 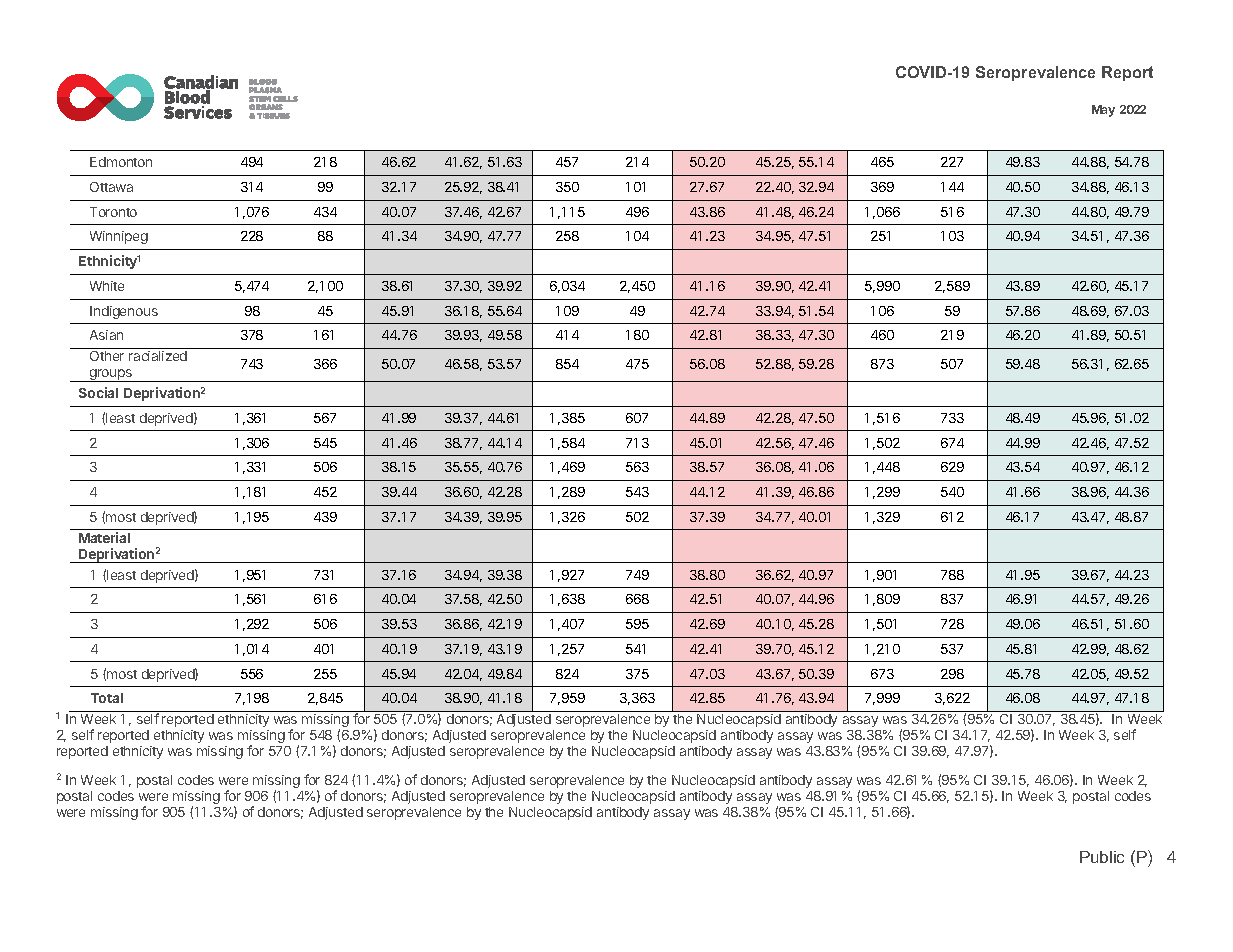 I want to click on Social, so click(x=98, y=392).
